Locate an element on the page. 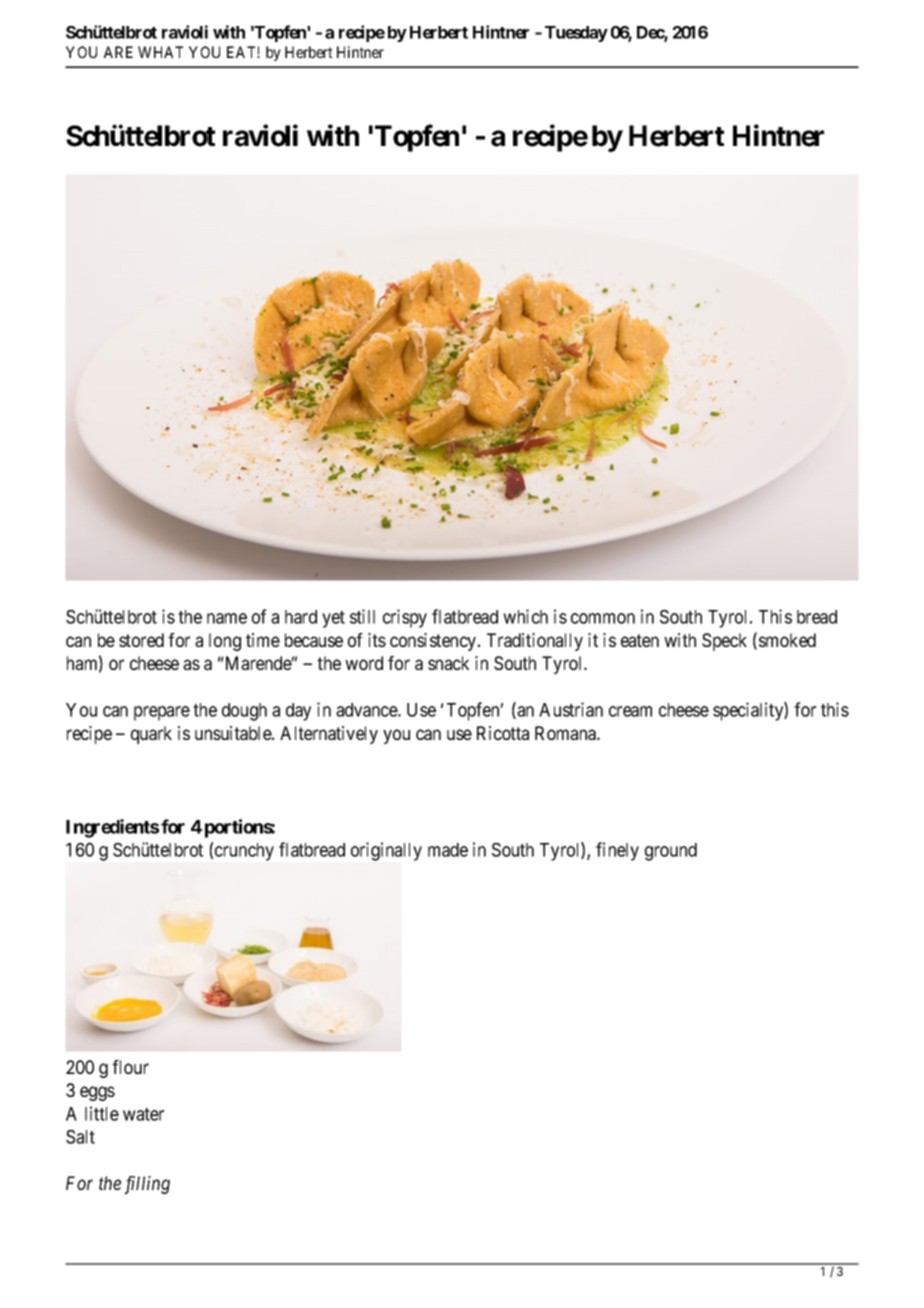 This image has width=924, height=1308. made is located at coordinates (448, 850).
